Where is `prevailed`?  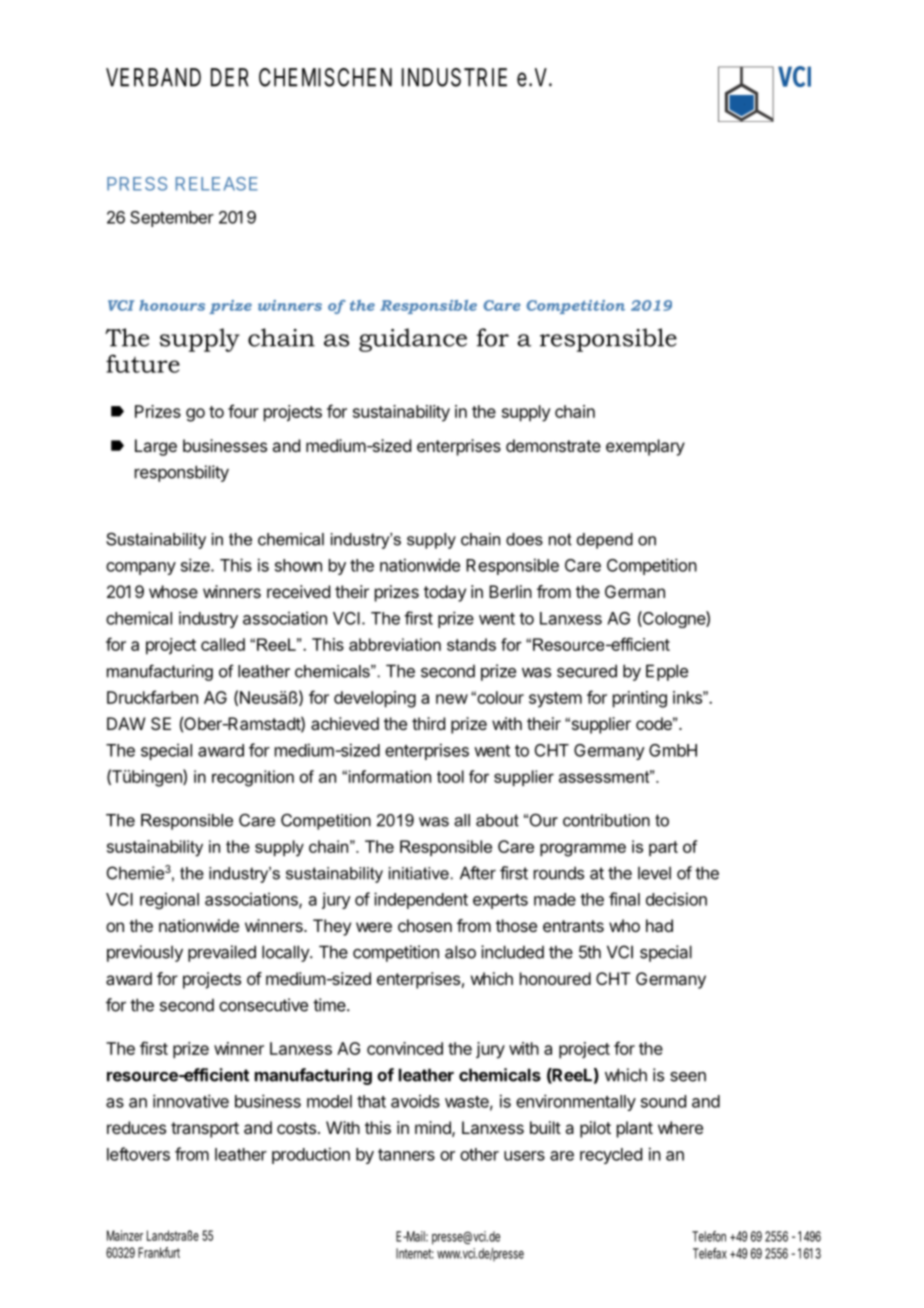 prevailed is located at coordinates (222, 953).
